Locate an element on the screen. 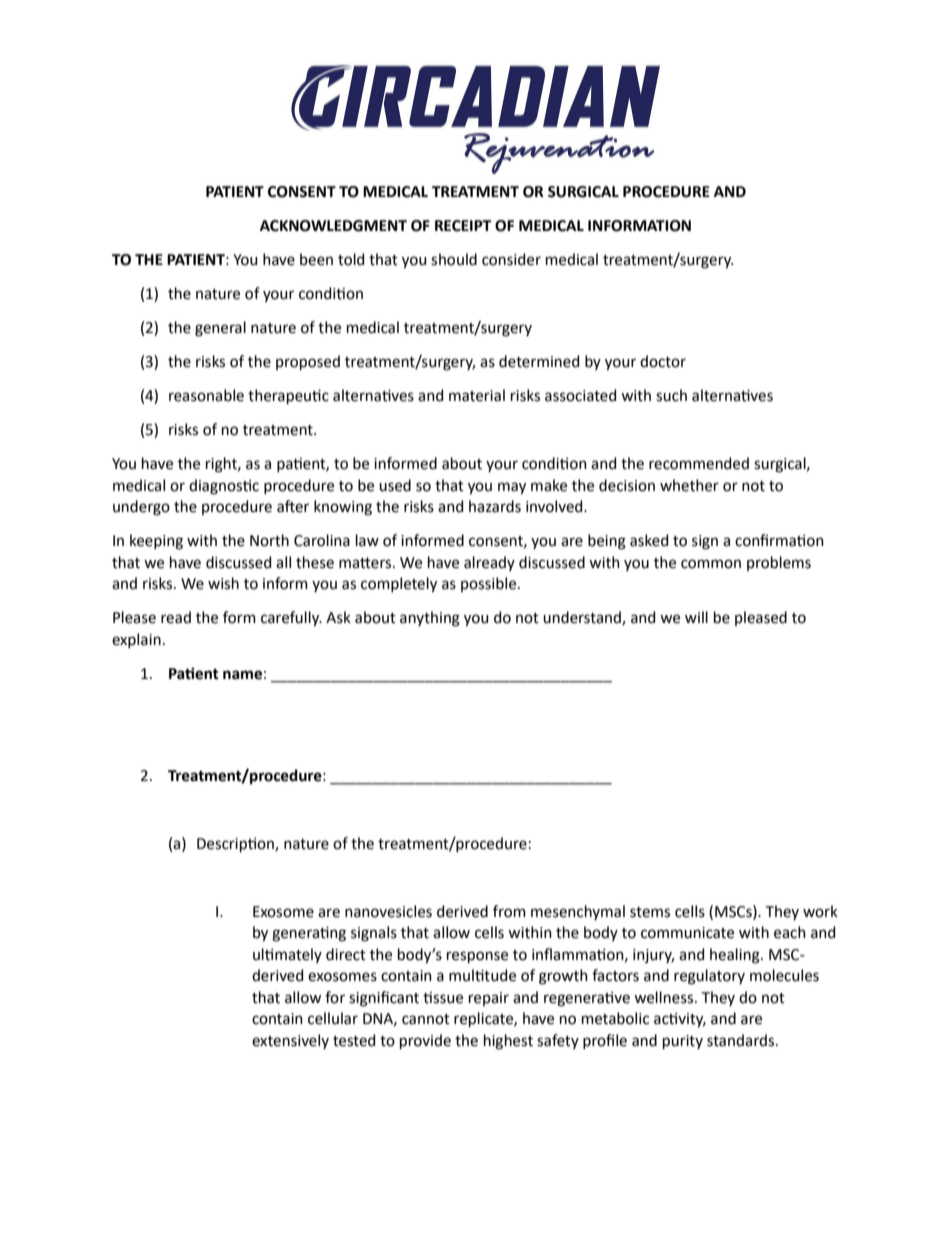  standards is located at coordinates (742, 1040).
